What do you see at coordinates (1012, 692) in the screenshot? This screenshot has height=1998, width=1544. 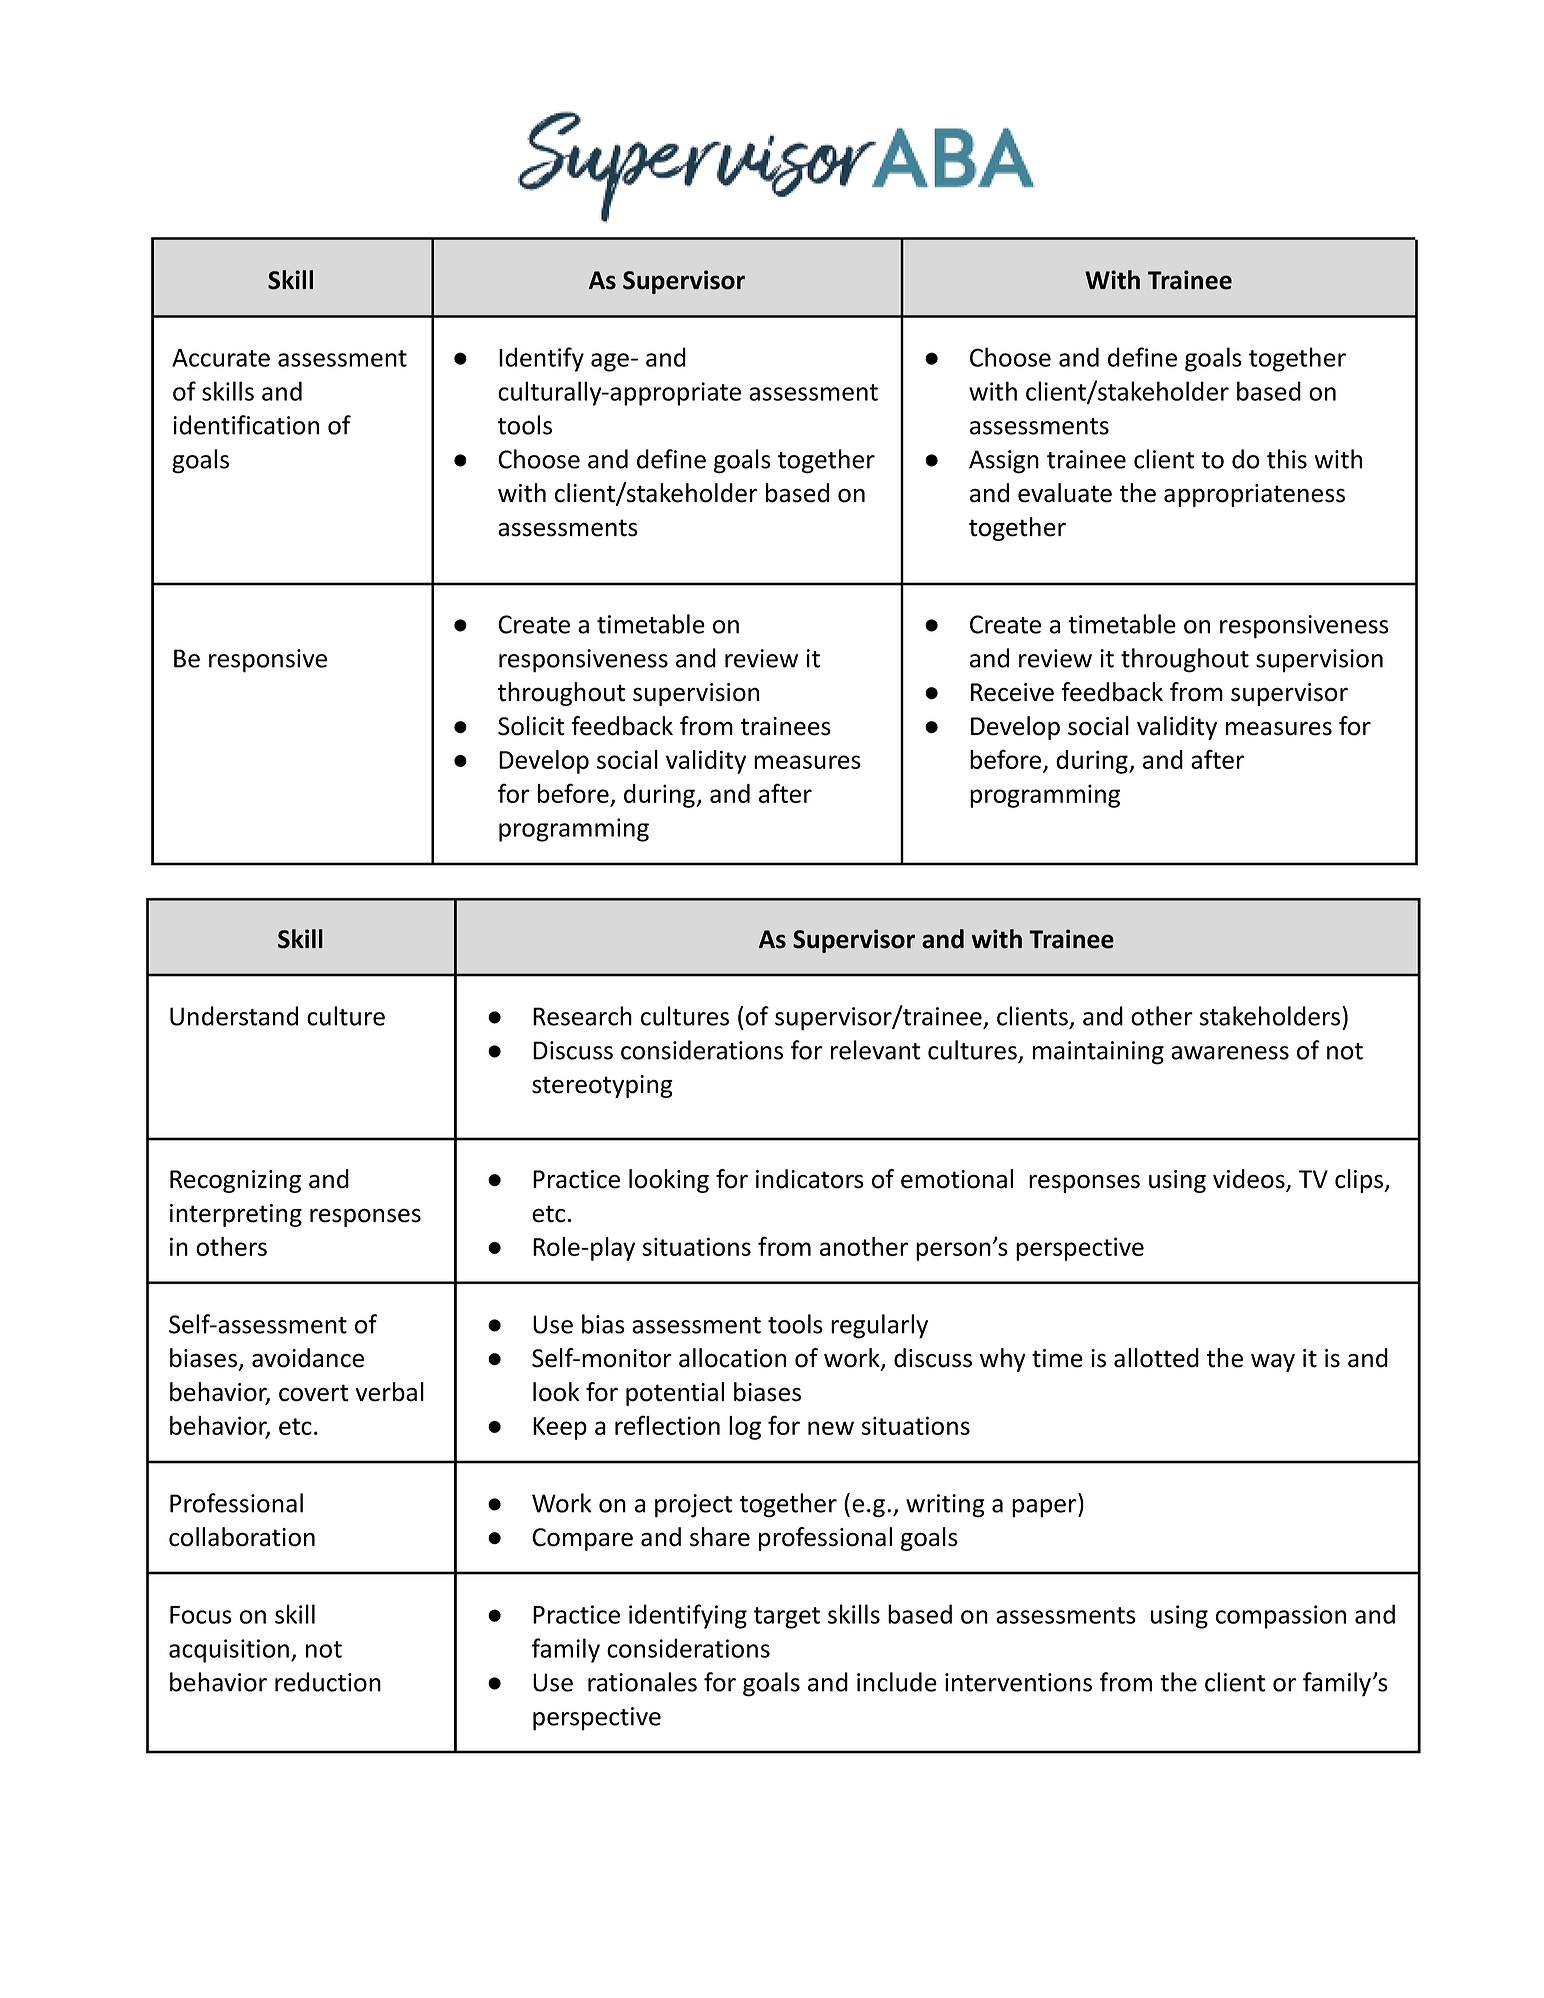 I see `Receive` at bounding box center [1012, 692].
